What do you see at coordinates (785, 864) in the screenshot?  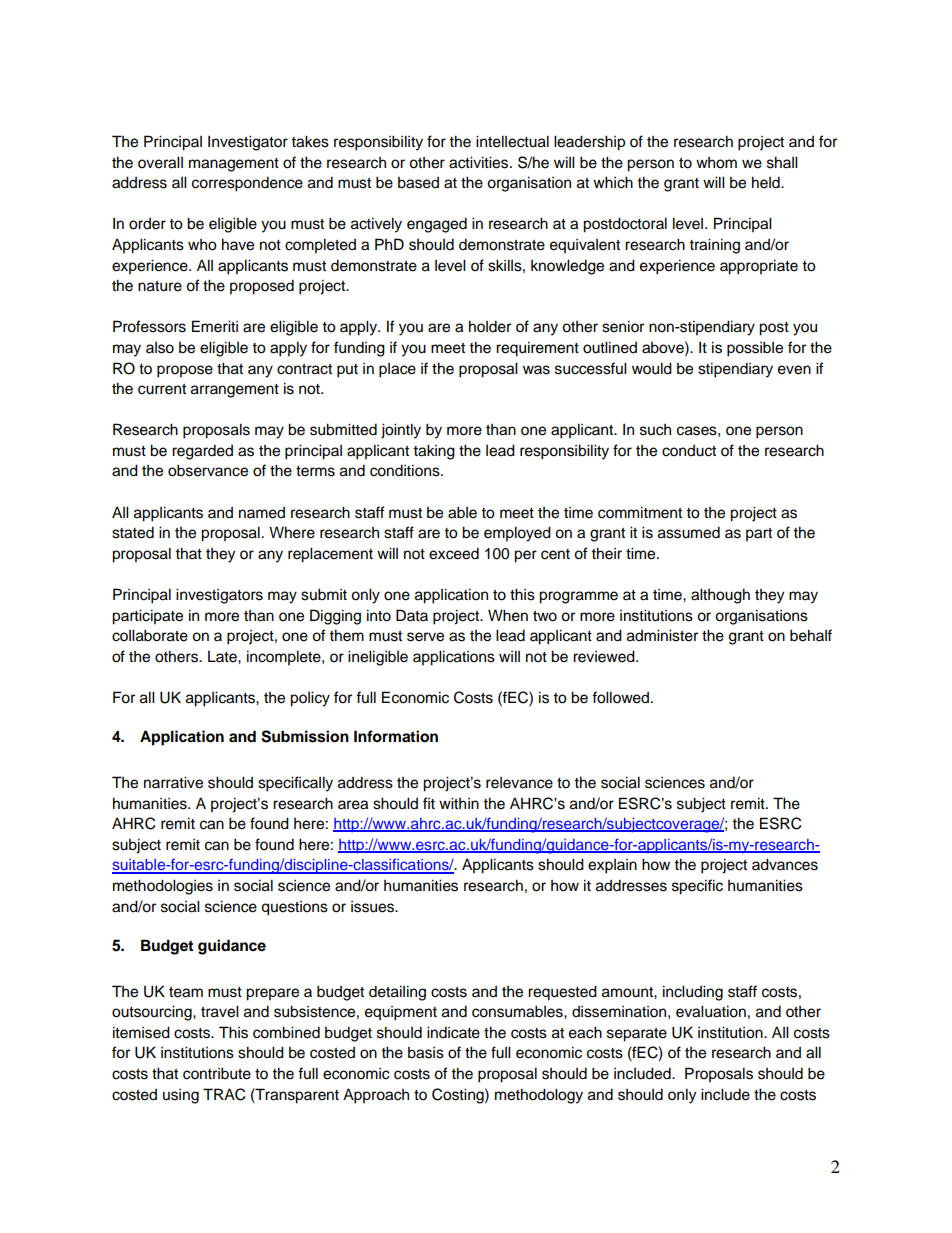 I see `advances` at bounding box center [785, 864].
